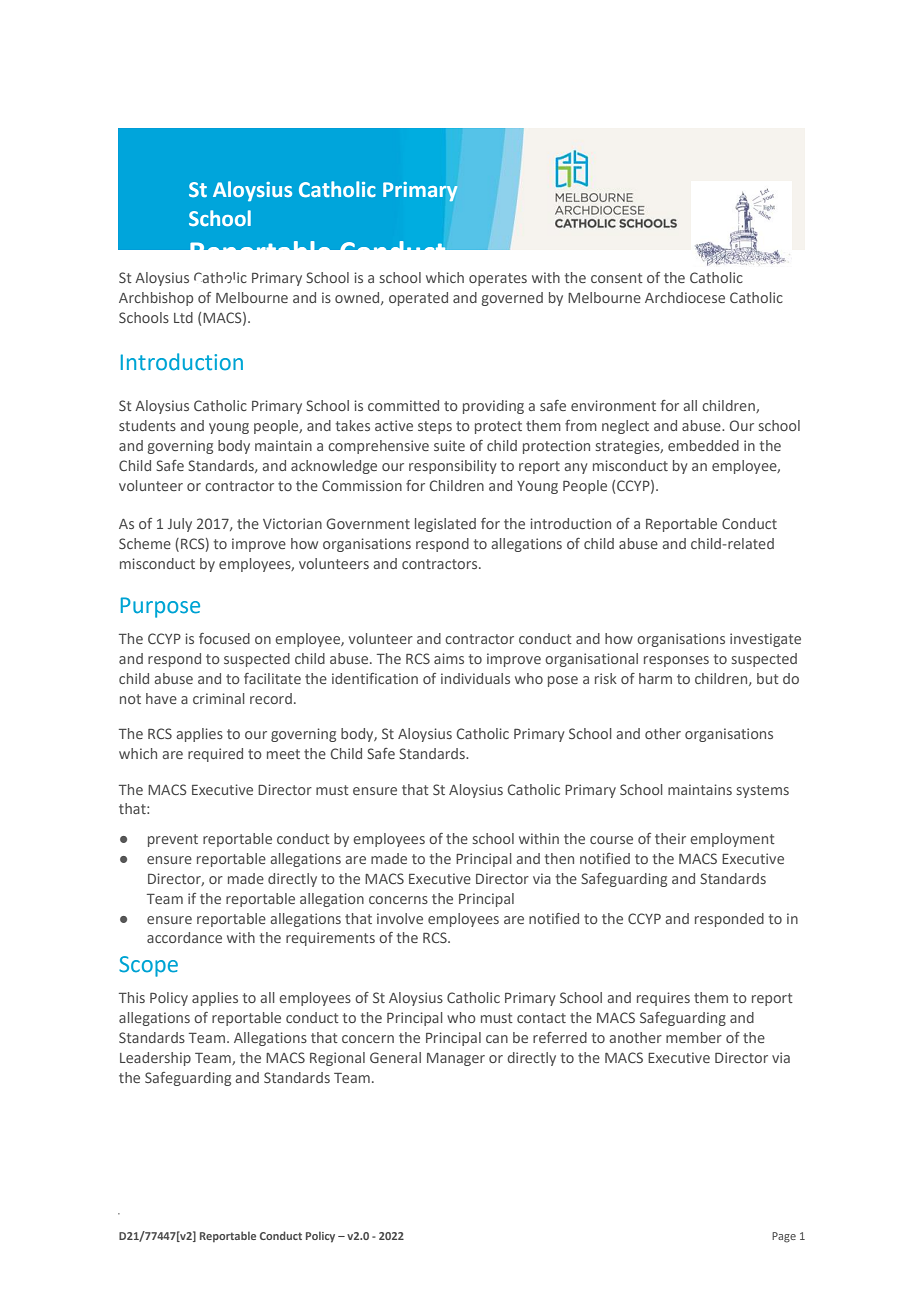 The height and width of the screenshot is (1309, 924). What do you see at coordinates (184, 937) in the screenshot?
I see `accordance` at bounding box center [184, 937].
